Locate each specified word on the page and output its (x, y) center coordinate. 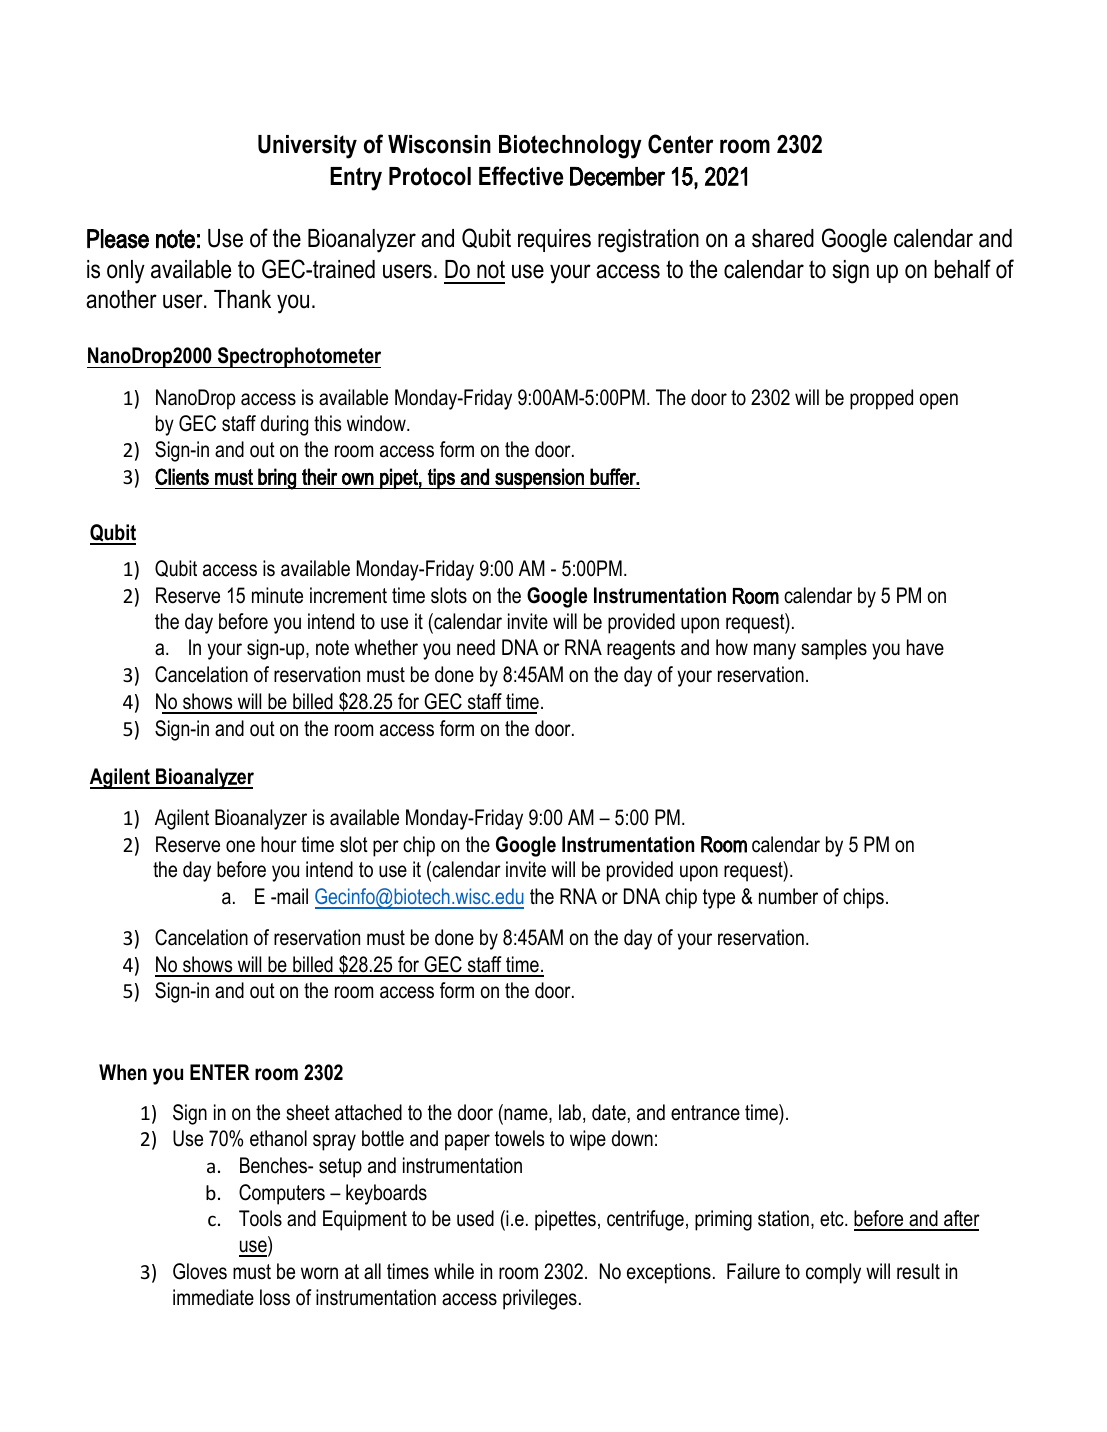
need (476, 647)
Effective (521, 176)
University (307, 147)
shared (783, 238)
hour (279, 844)
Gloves (200, 1271)
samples (834, 649)
